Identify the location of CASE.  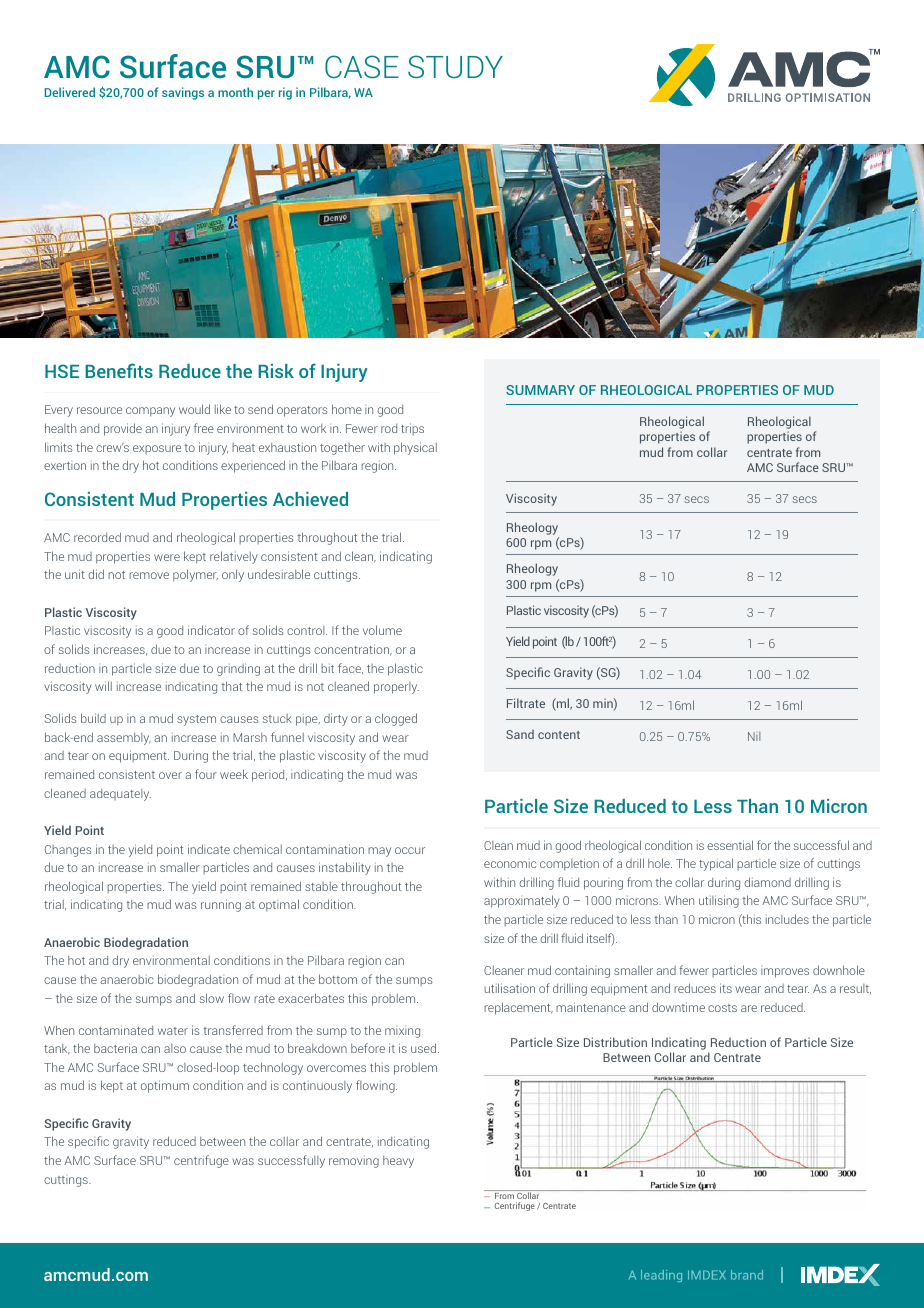
(362, 67).
